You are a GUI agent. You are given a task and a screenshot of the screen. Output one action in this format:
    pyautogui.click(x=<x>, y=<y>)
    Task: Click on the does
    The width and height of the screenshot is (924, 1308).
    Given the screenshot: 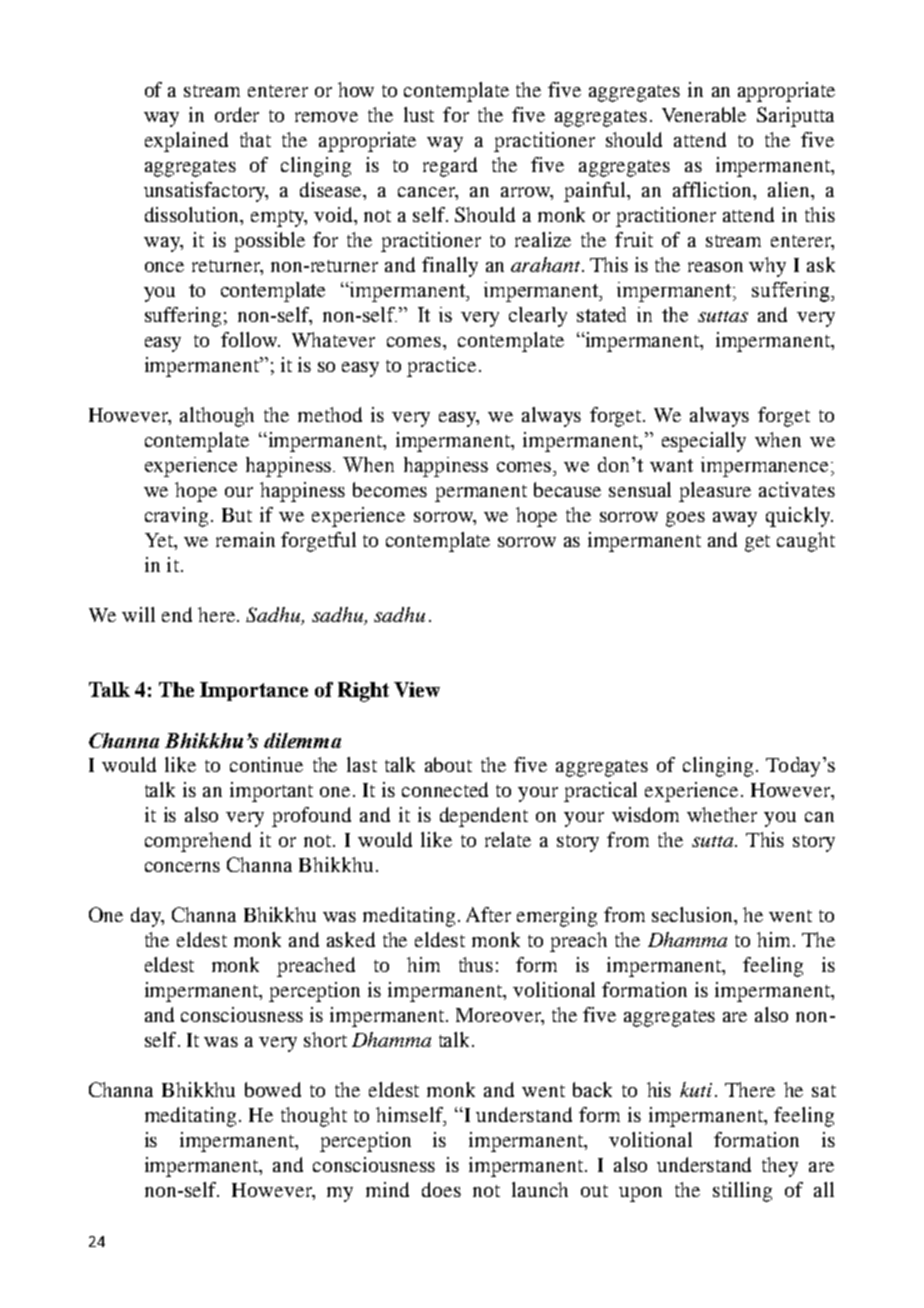 What is the action you would take?
    pyautogui.click(x=441, y=1189)
